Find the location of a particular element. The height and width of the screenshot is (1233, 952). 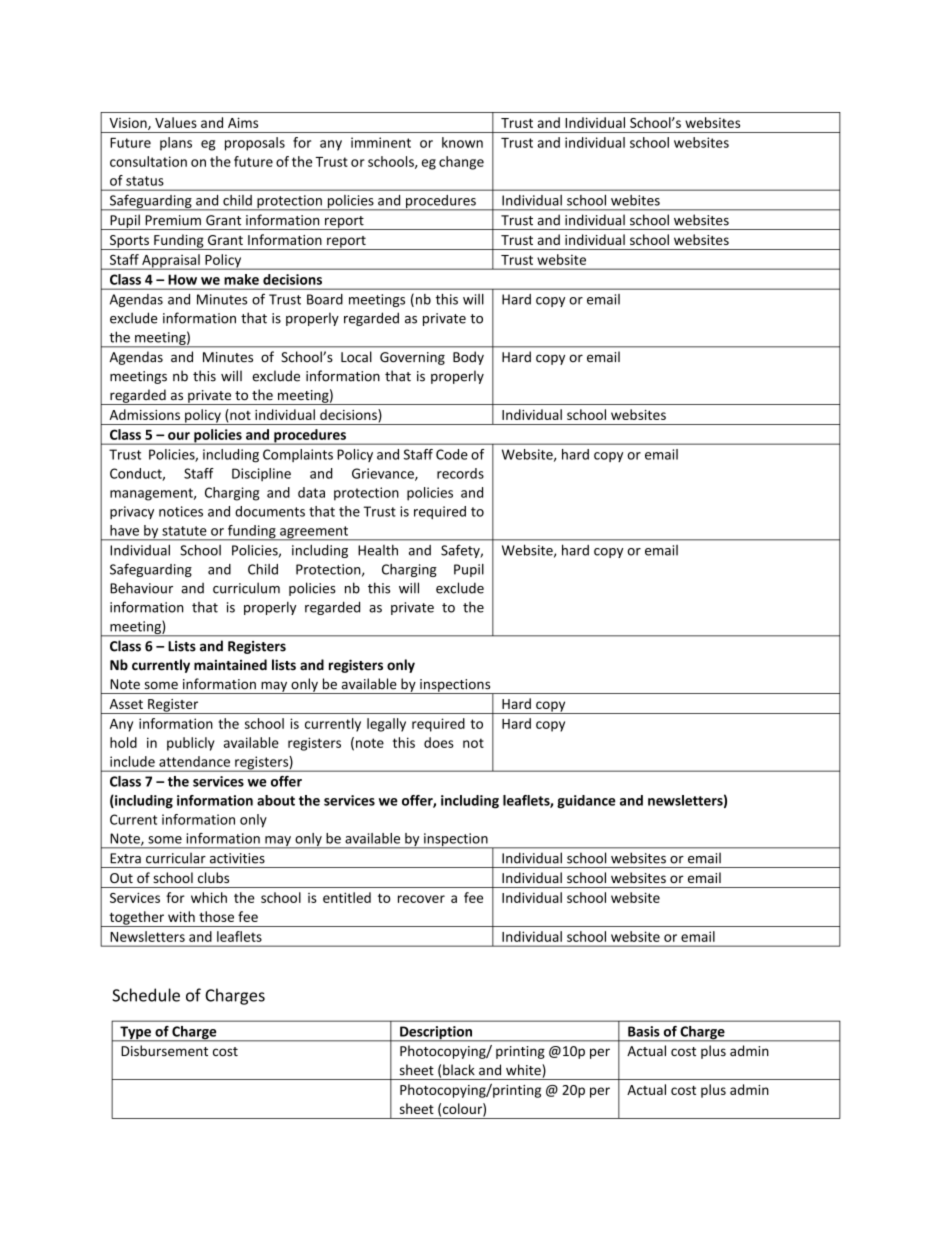

publicly is located at coordinates (191, 744).
